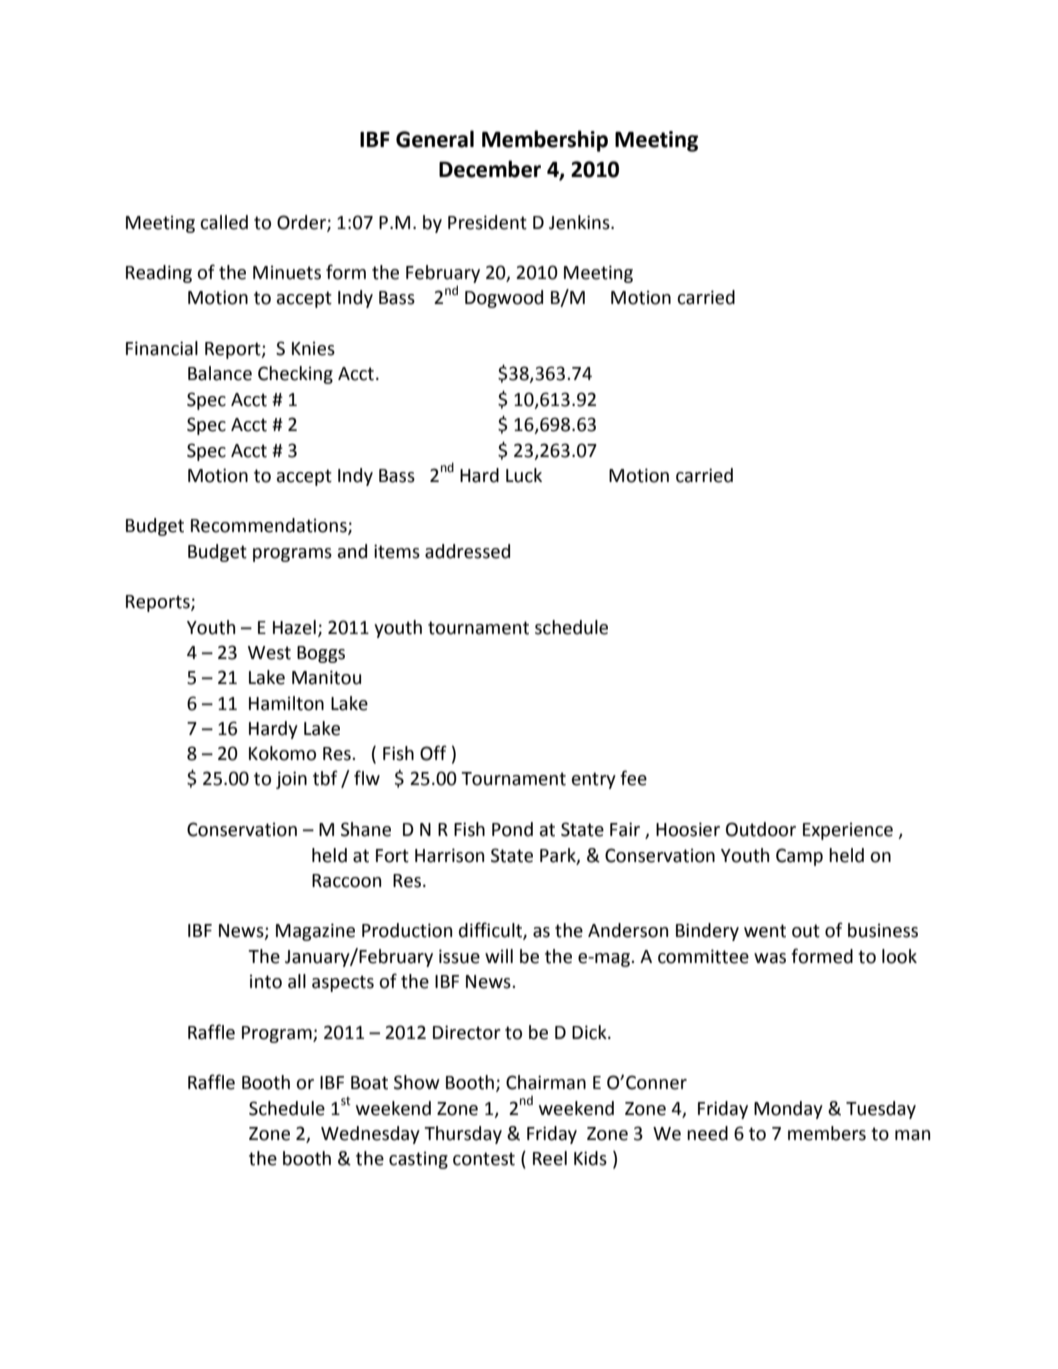  What do you see at coordinates (224, 222) in the screenshot?
I see `called` at bounding box center [224, 222].
